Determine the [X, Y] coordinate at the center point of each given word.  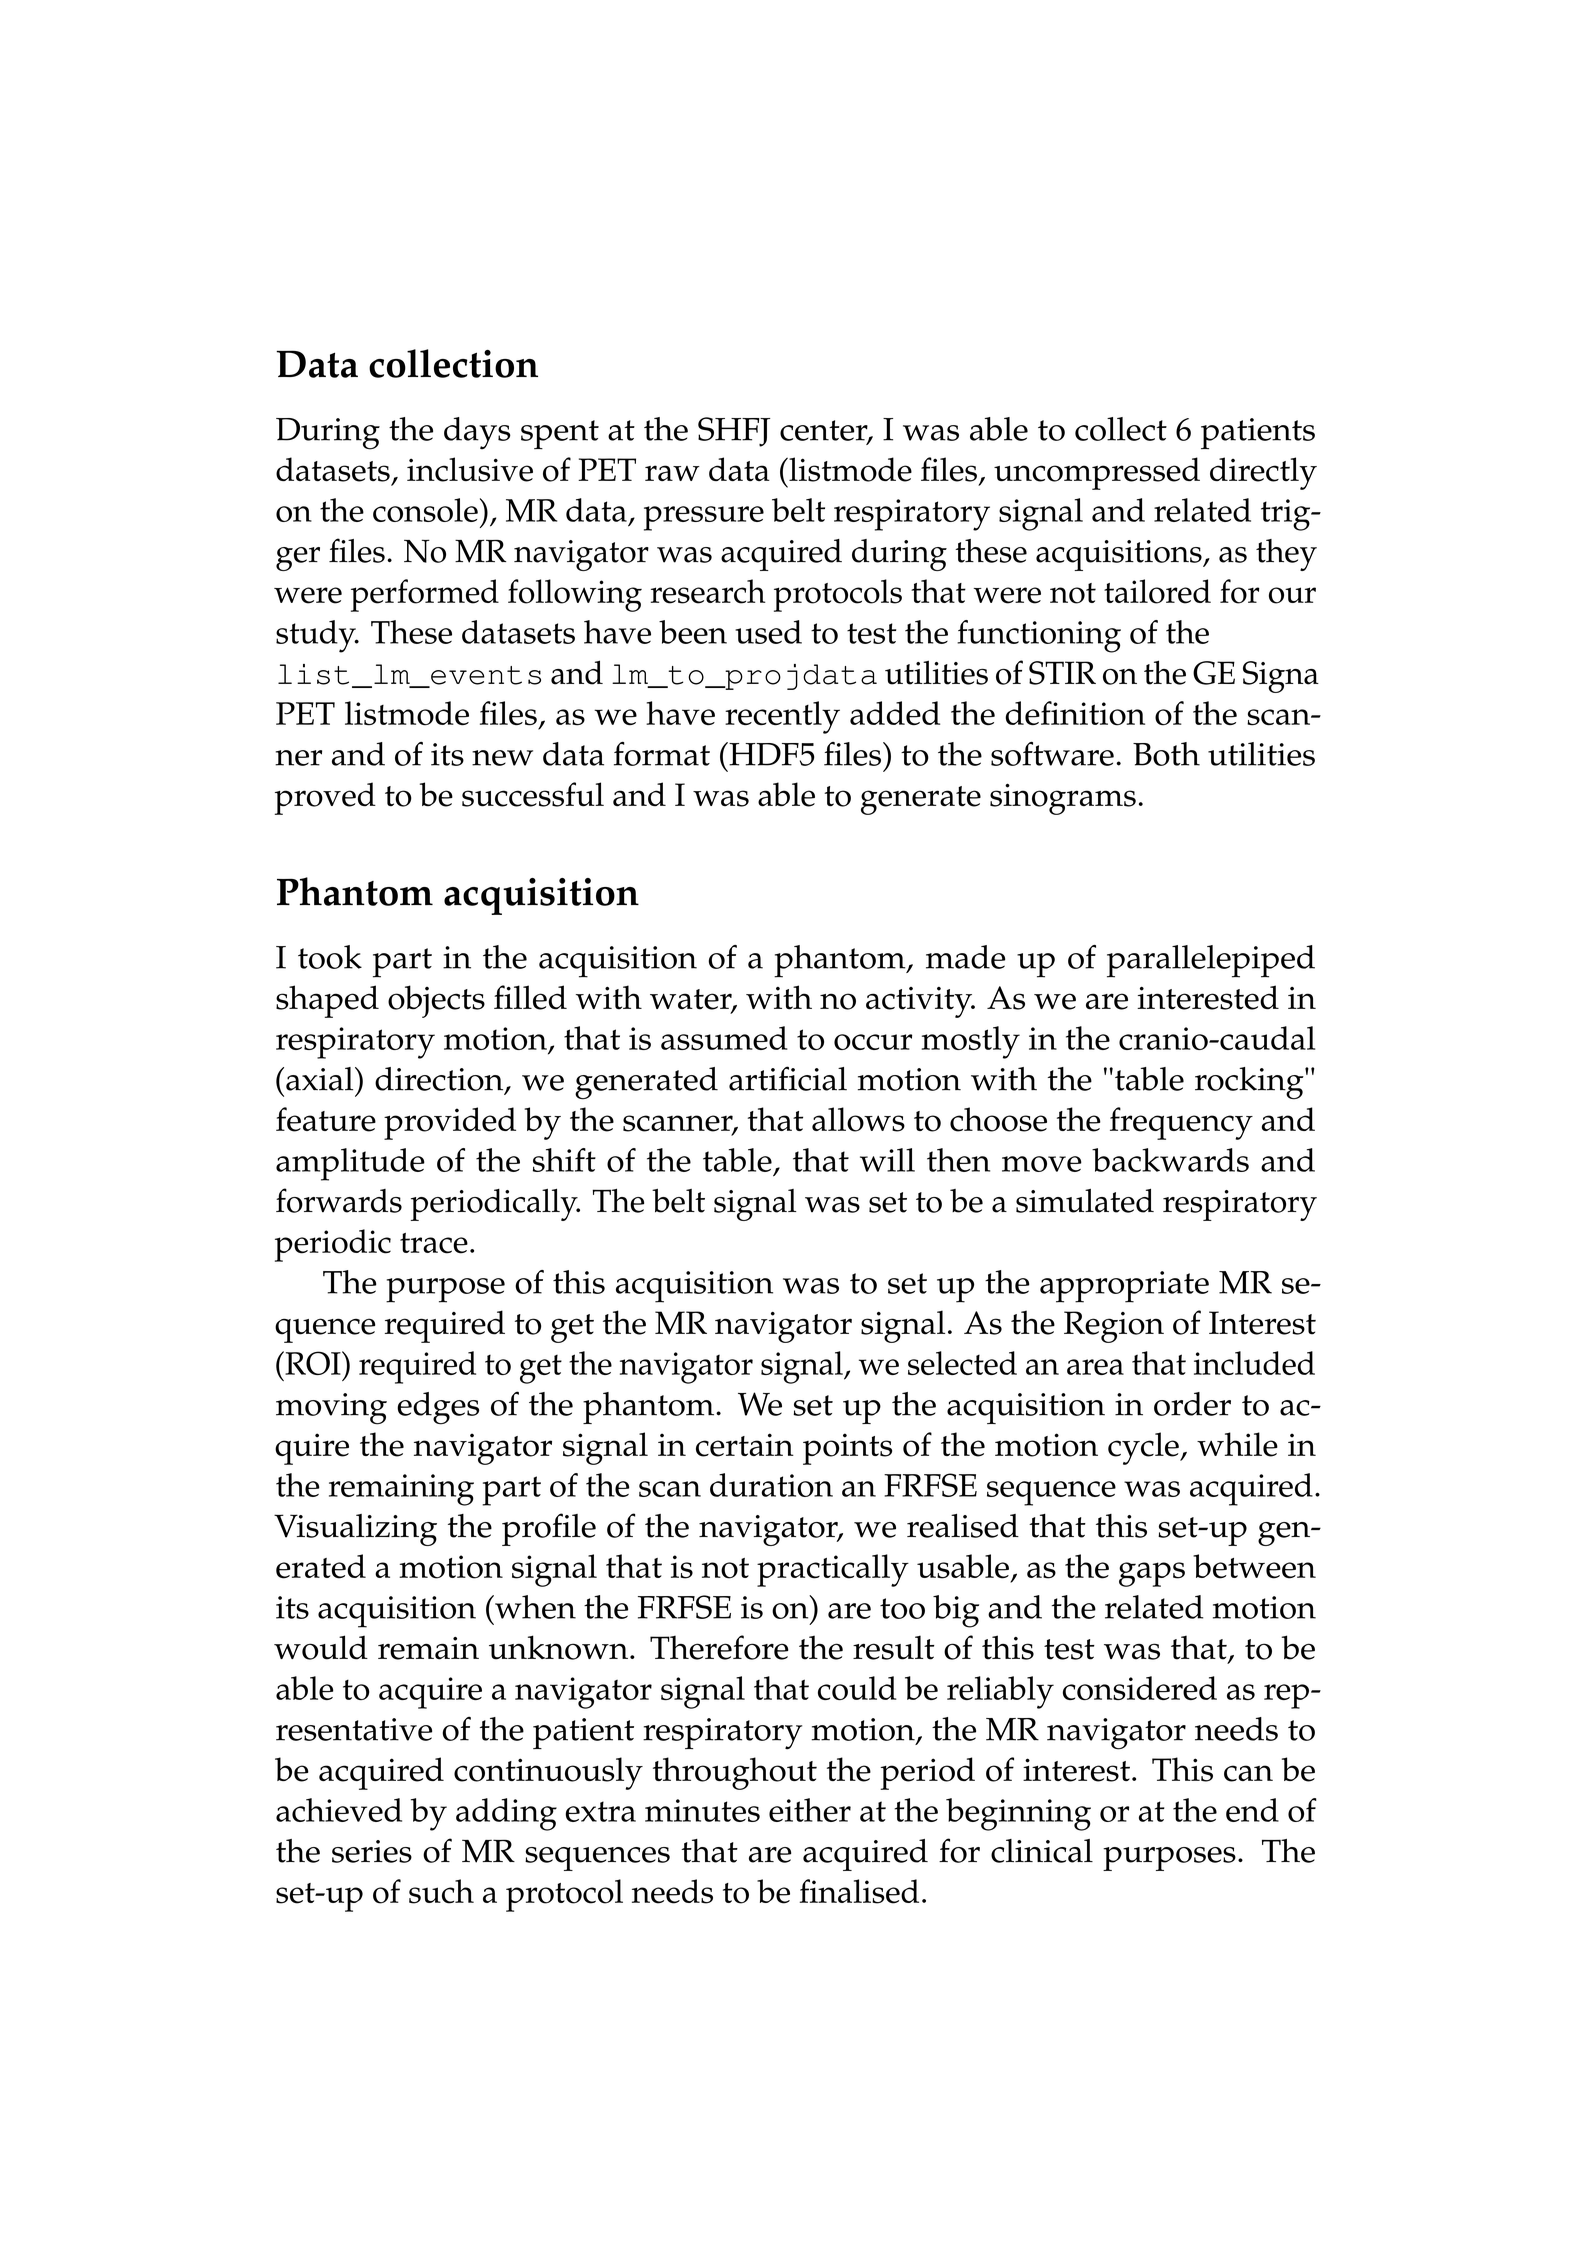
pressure [704, 518]
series [372, 1851]
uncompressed [1097, 473]
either [810, 1810]
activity [920, 1002]
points [847, 1449]
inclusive [470, 469]
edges [438, 1408]
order [1192, 1404]
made [965, 957]
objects [436, 1001]
